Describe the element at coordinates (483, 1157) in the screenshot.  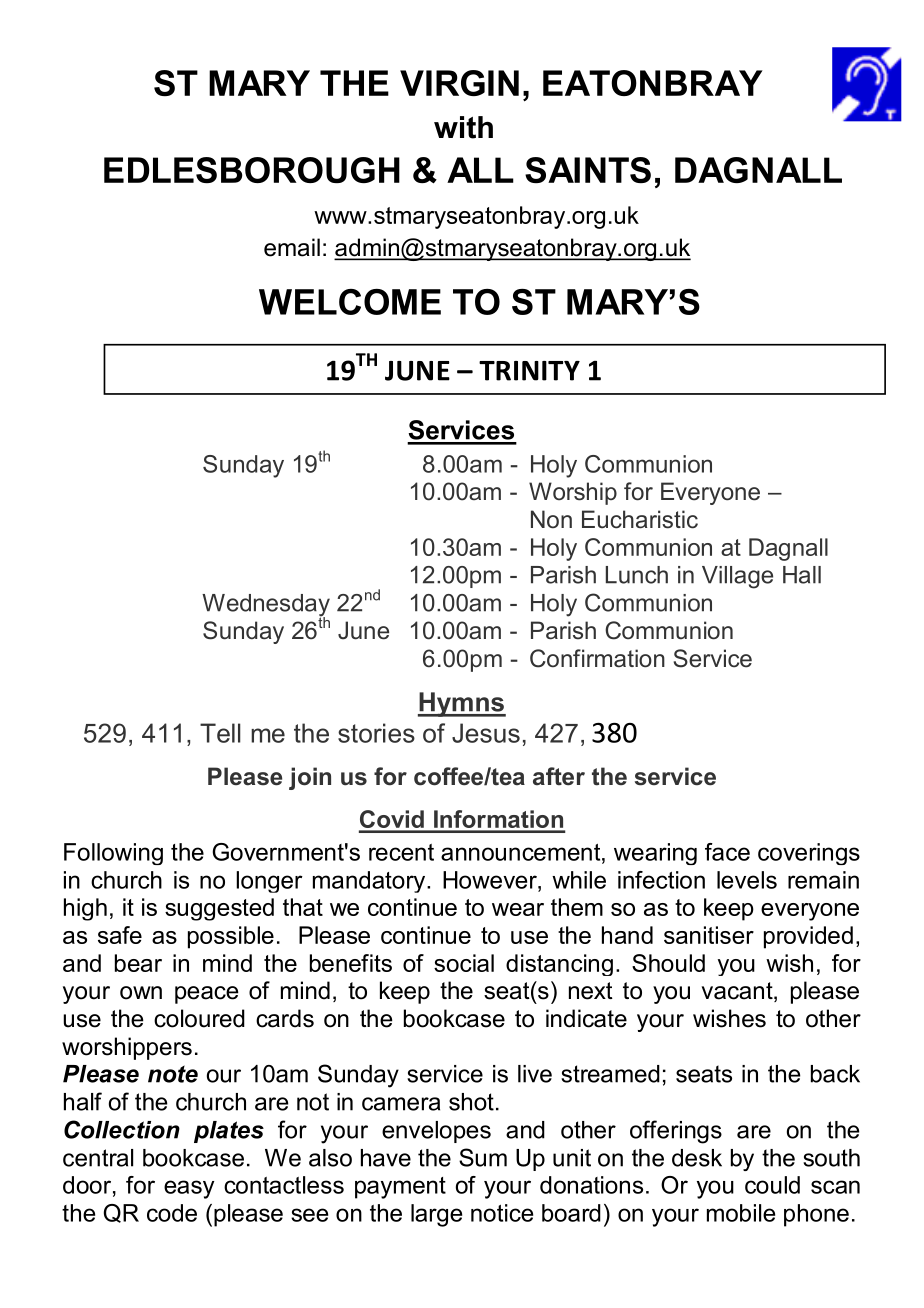
I see `Sum` at that location.
